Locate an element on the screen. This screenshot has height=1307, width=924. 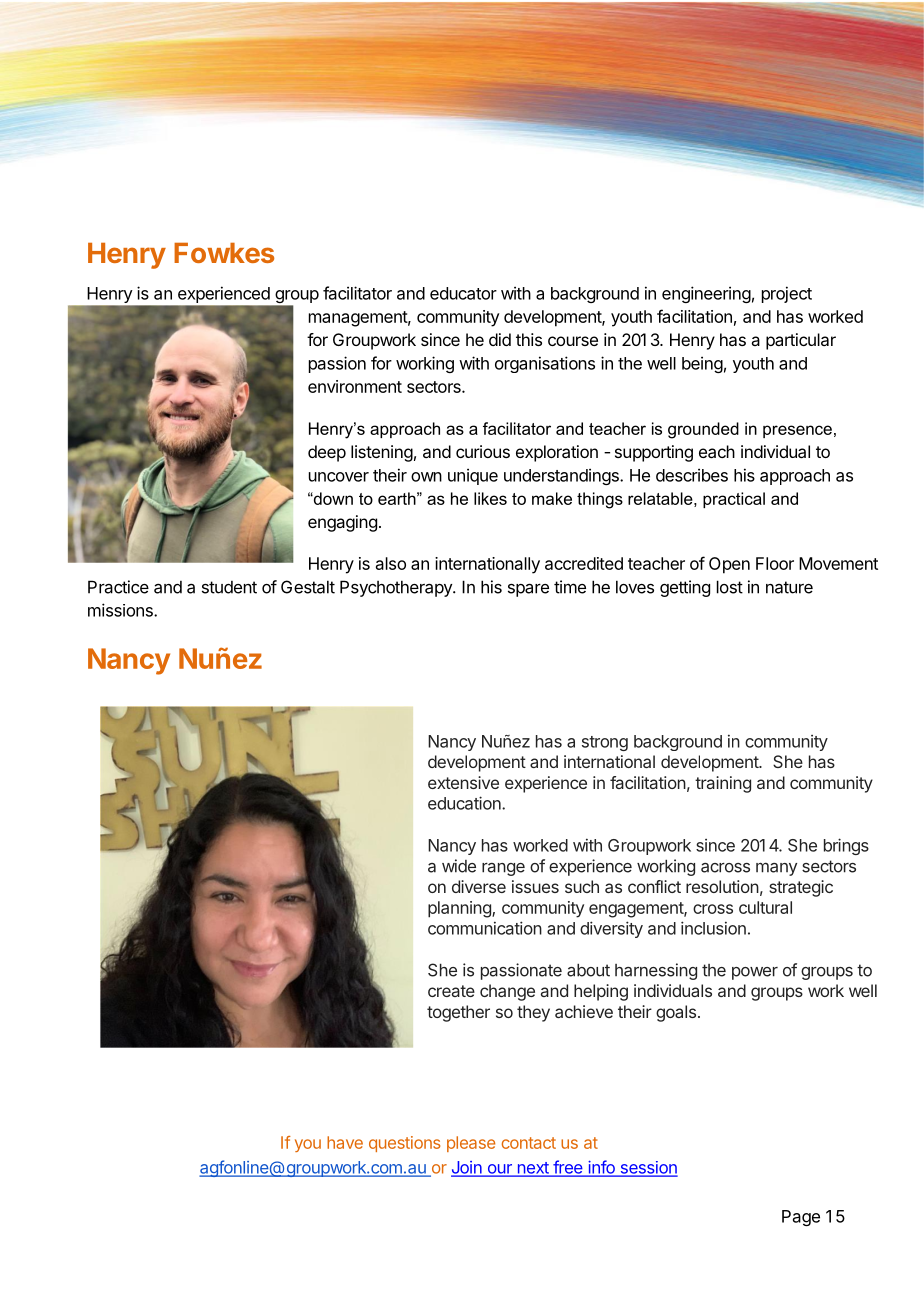
Floor is located at coordinates (775, 563).
